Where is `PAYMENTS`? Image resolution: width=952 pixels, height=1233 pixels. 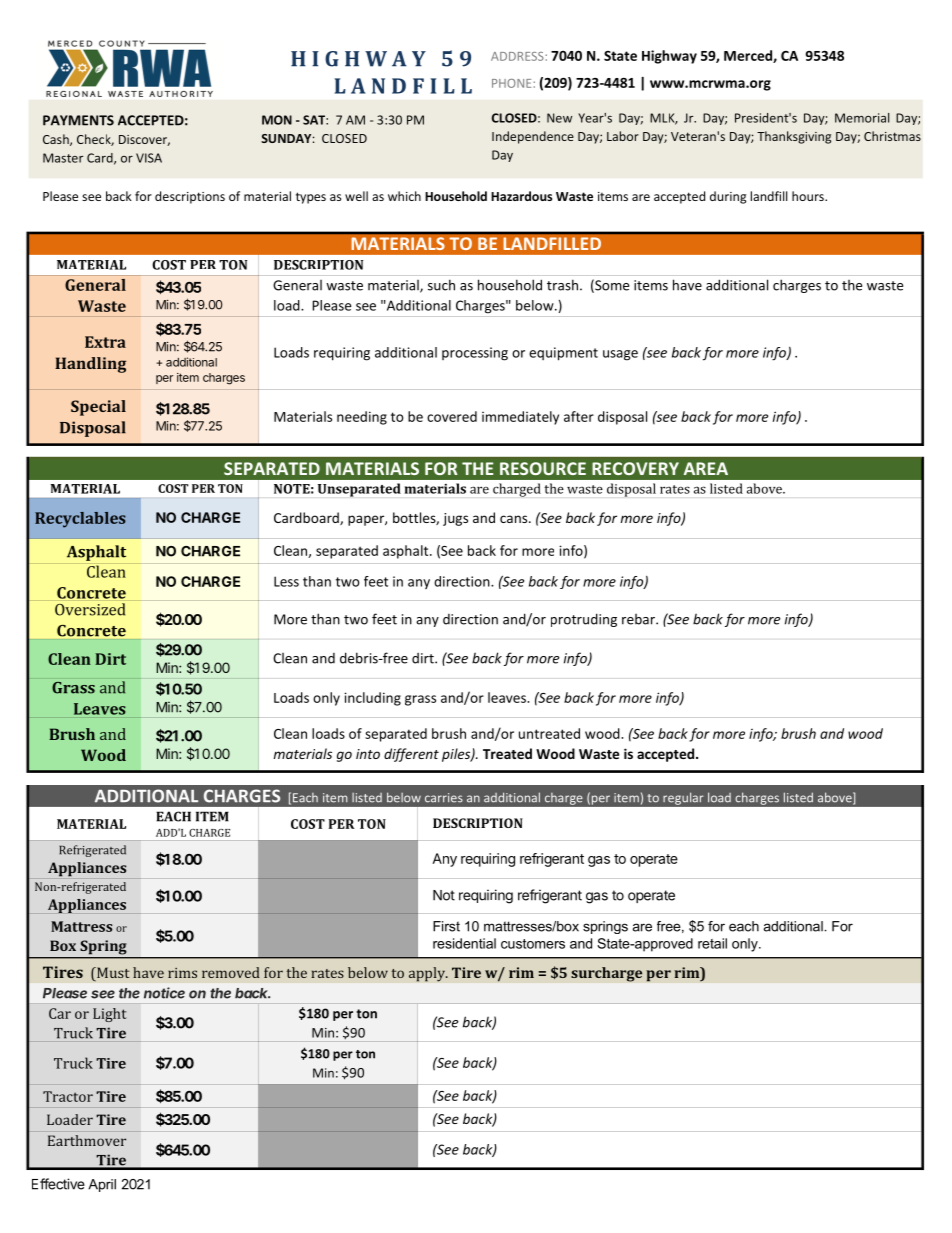 PAYMENTS is located at coordinates (78, 120).
